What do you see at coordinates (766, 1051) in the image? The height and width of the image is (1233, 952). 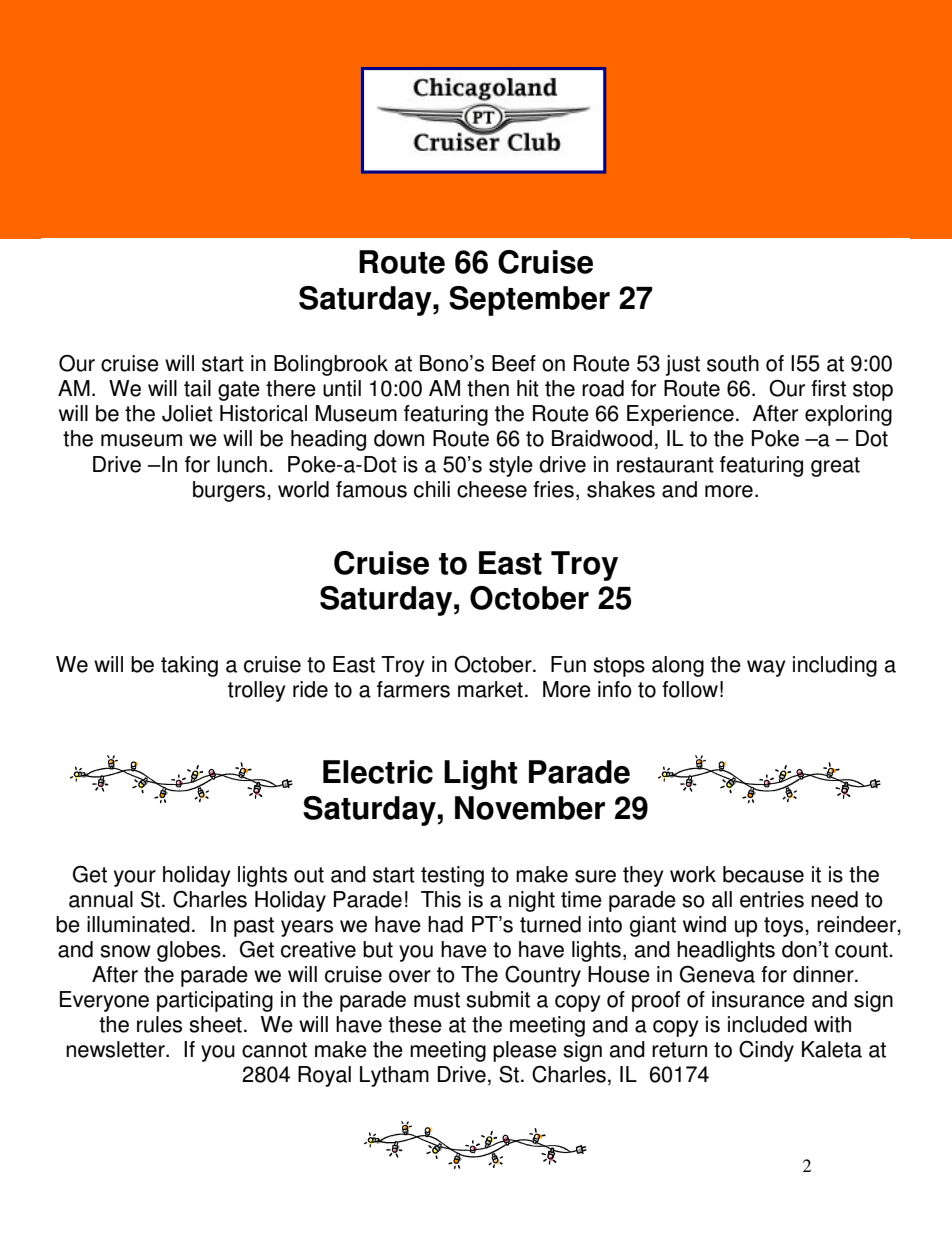 I see `Cindy` at bounding box center [766, 1051].
